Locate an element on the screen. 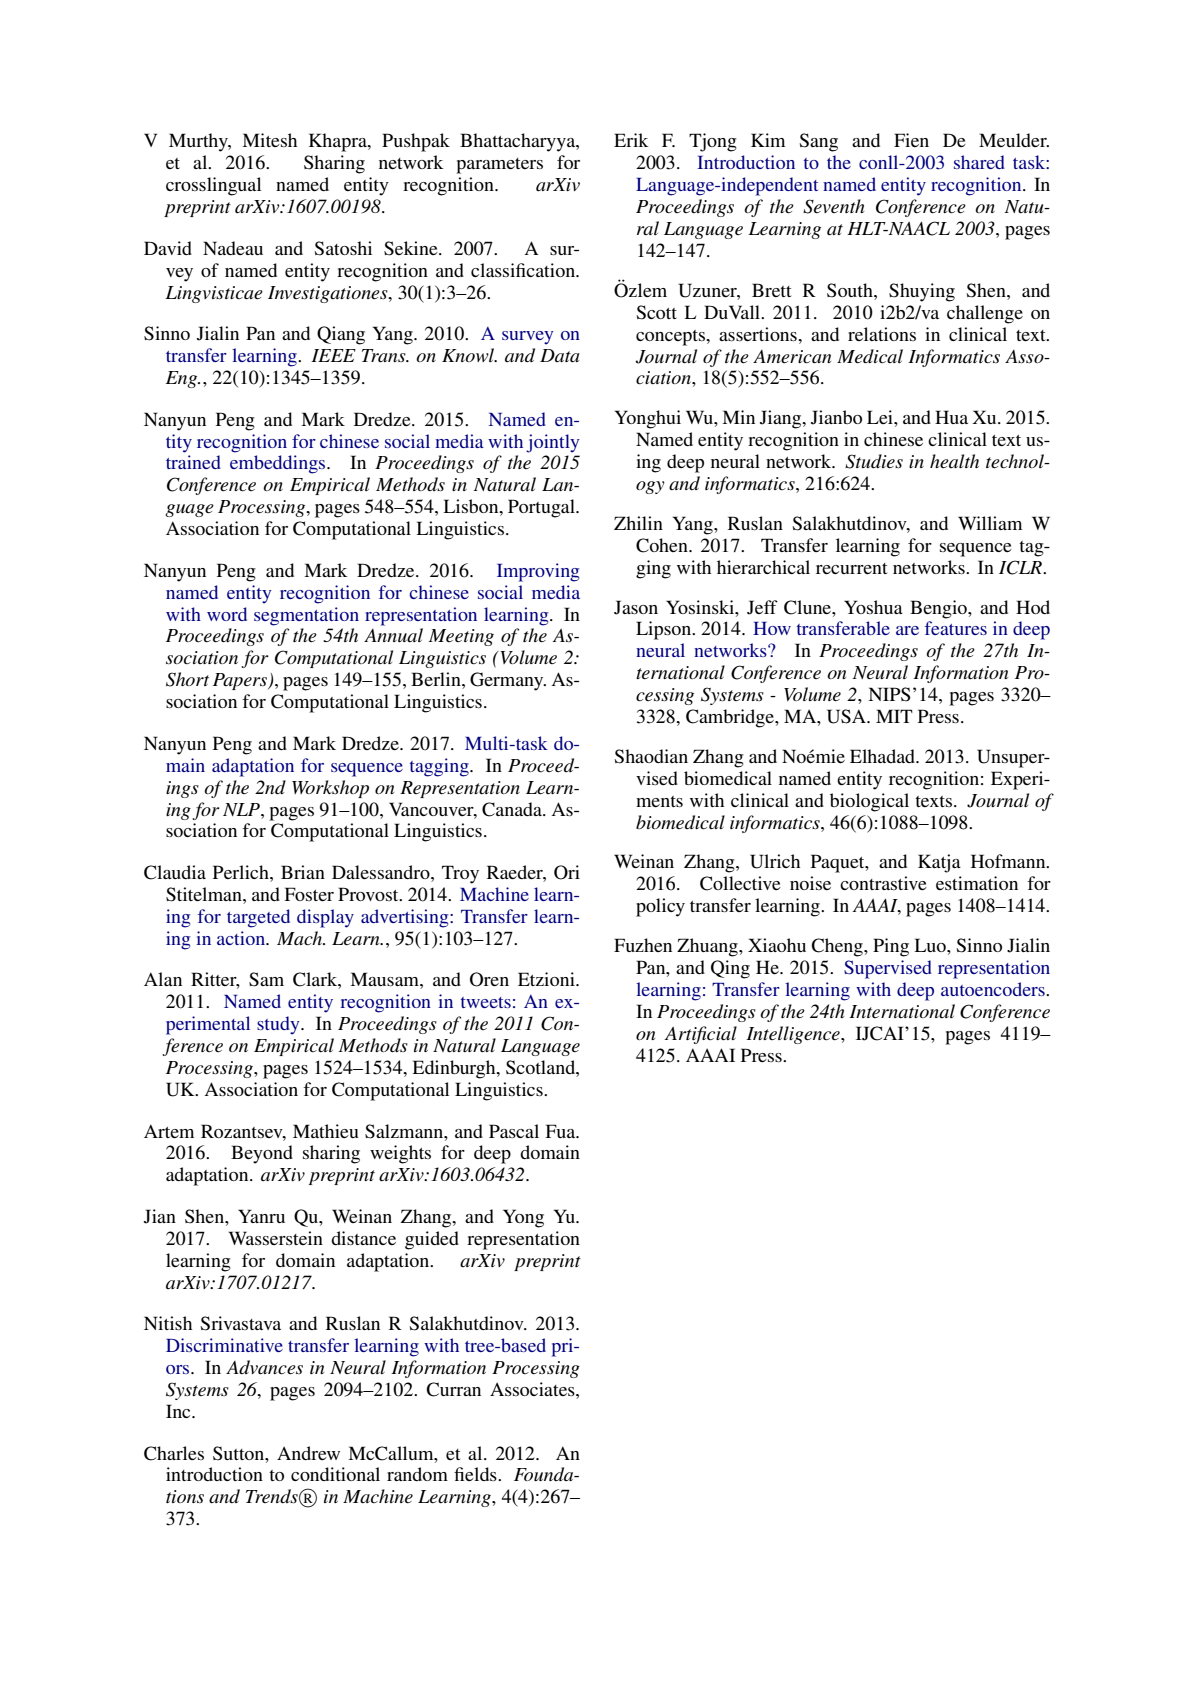 This screenshot has width=1190, height=1683. Satoshi is located at coordinates (343, 248).
